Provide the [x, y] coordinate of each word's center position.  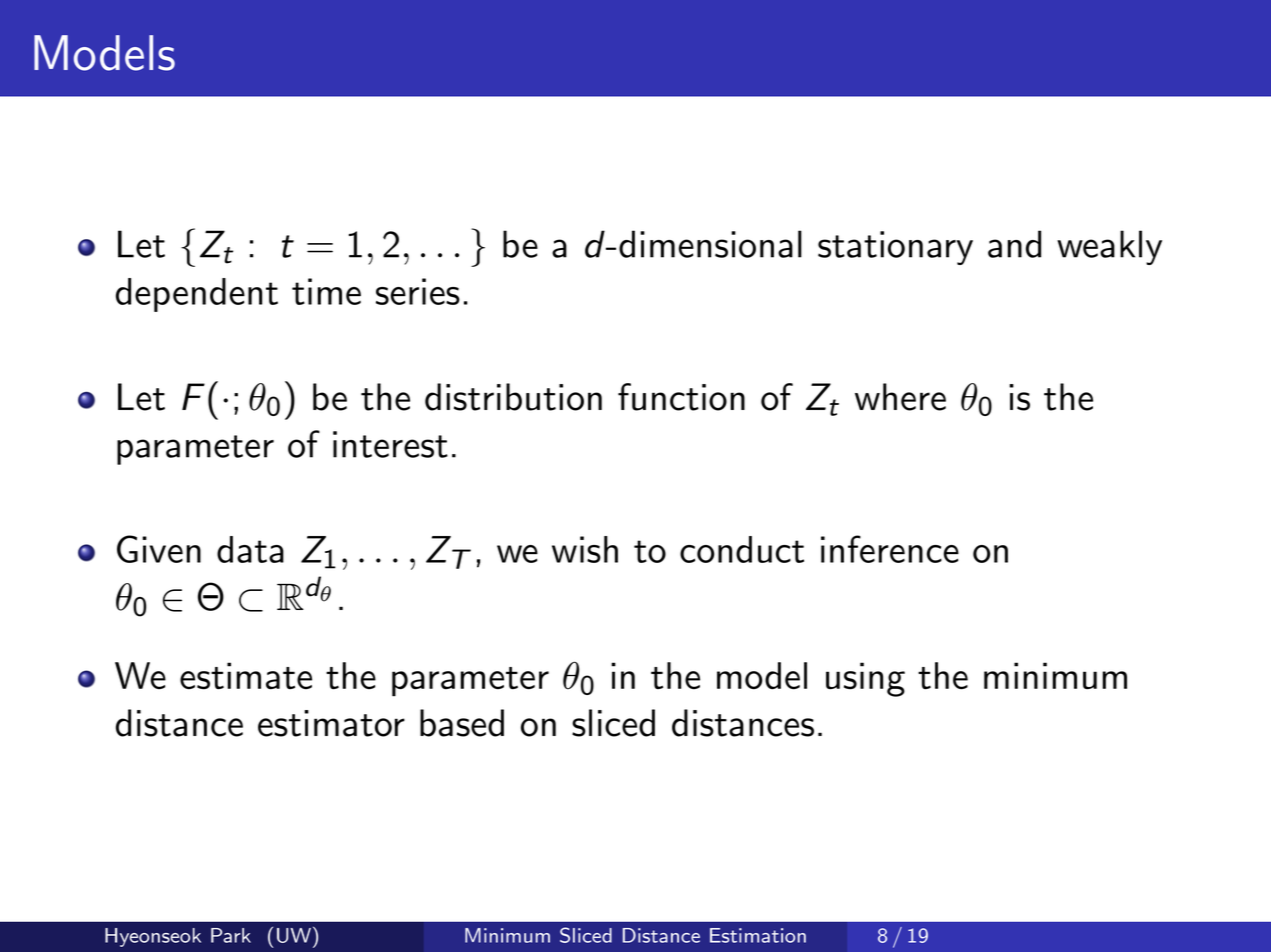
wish [585, 549]
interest [390, 444]
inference [890, 549]
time [326, 291]
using [865, 679]
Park [231, 935]
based [462, 723]
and [1014, 244]
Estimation [758, 935]
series [418, 291]
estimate [246, 676]
